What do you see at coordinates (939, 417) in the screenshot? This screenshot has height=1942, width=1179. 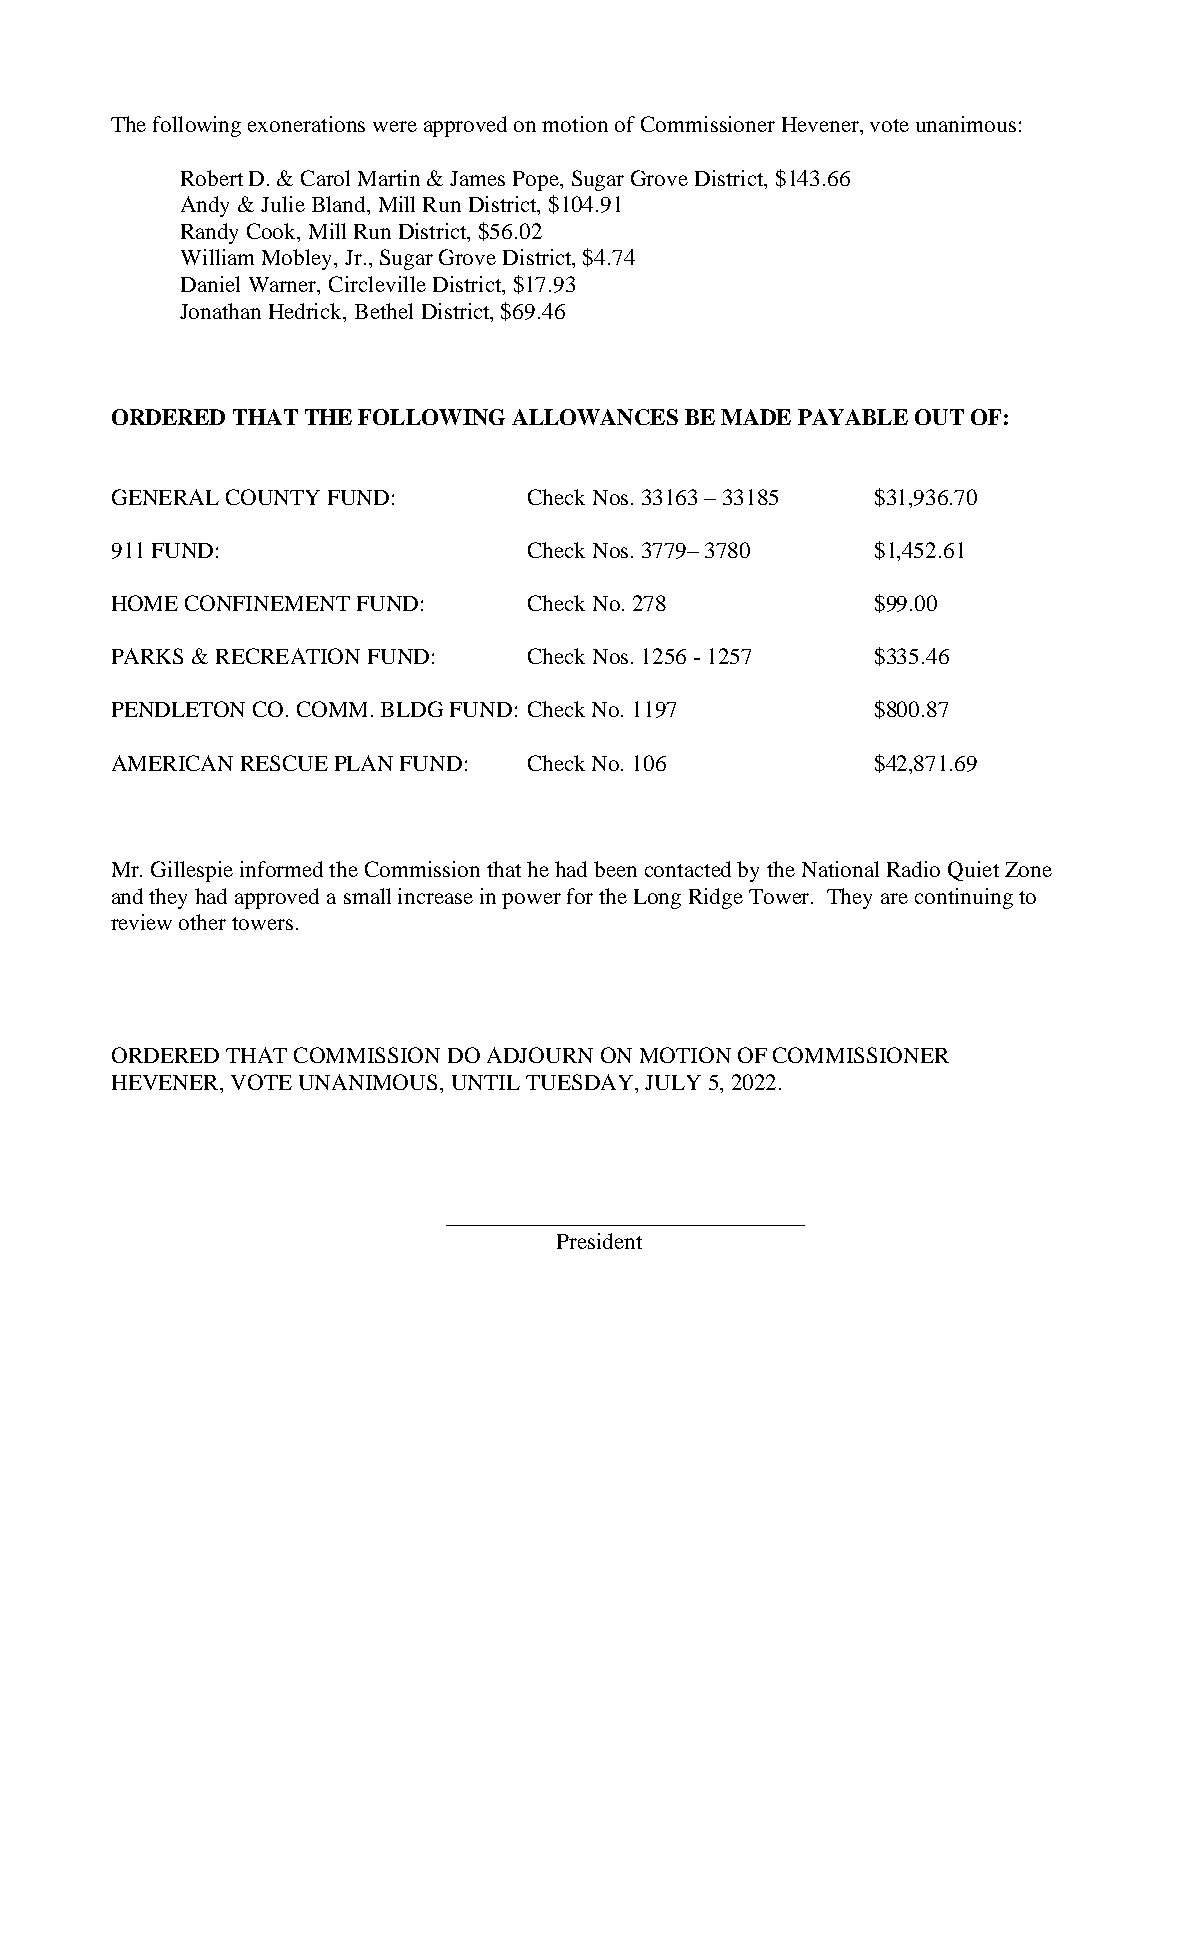 I see `OUT` at bounding box center [939, 417].
